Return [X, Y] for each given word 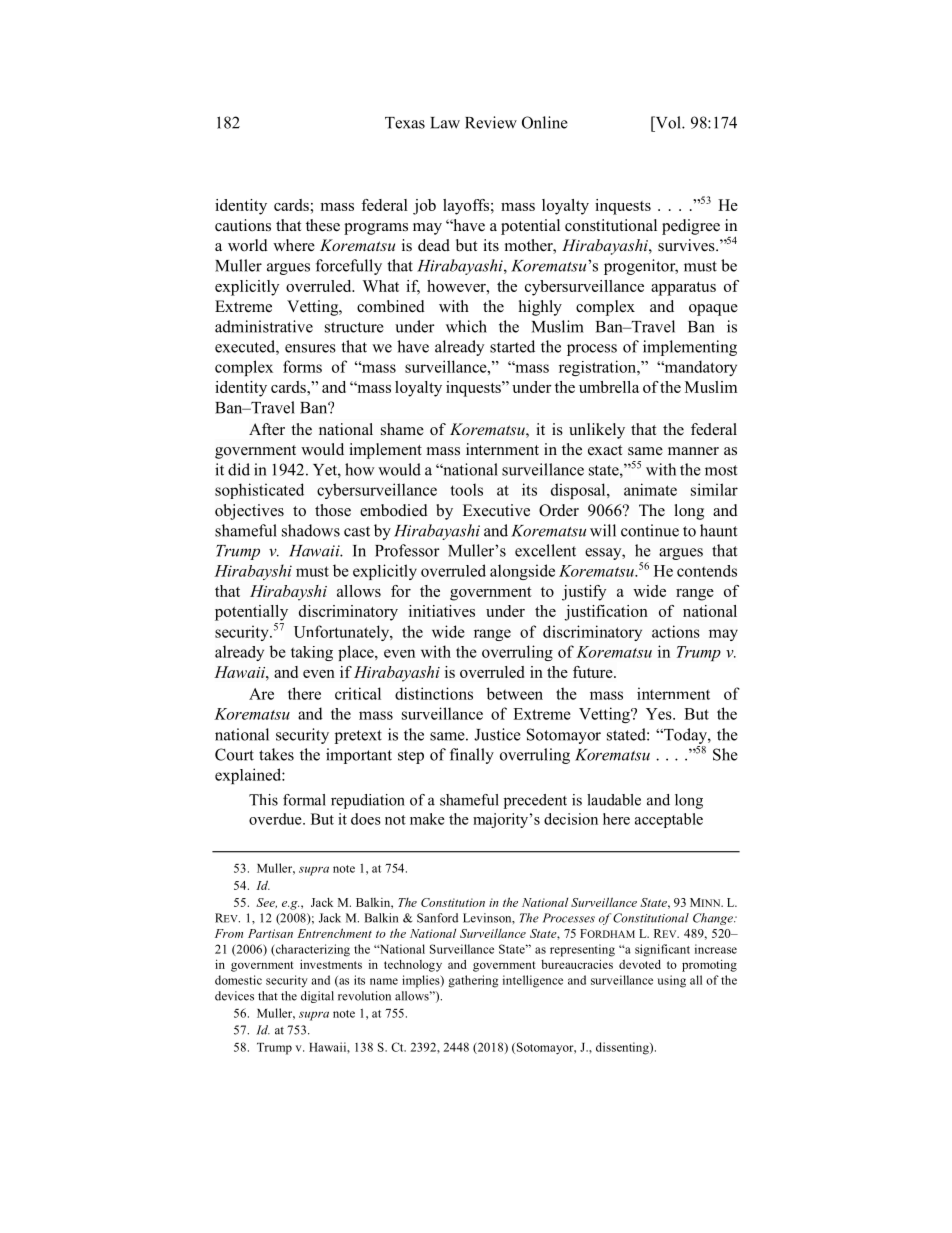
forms [302, 366]
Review [491, 122]
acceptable [669, 820]
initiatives [442, 611]
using [671, 981]
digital [317, 997]
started [512, 346]
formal [304, 800]
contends [707, 571]
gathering [473, 981]
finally [472, 756]
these [323, 225]
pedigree [691, 227]
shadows [311, 530]
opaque [713, 310]
